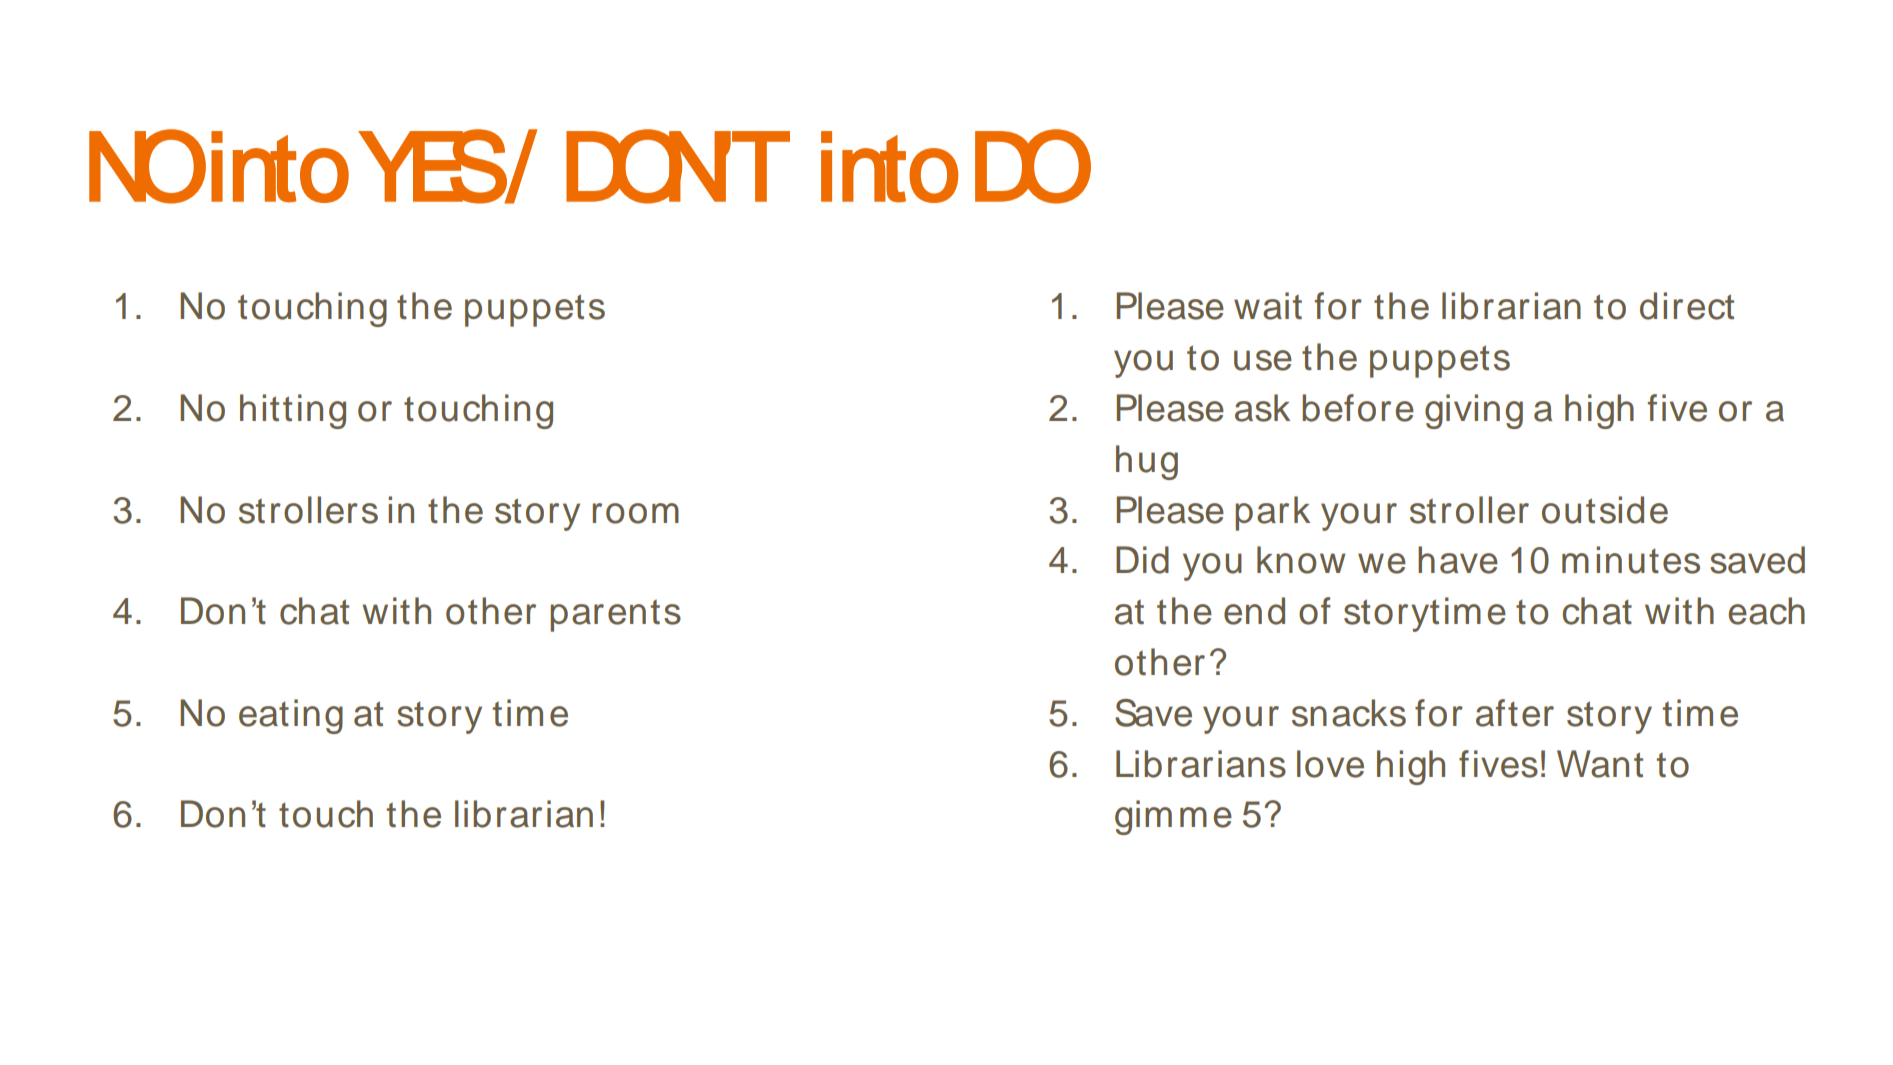 The image size is (1893, 1065). Describe the element at coordinates (291, 716) in the screenshot. I see `eating` at that location.
